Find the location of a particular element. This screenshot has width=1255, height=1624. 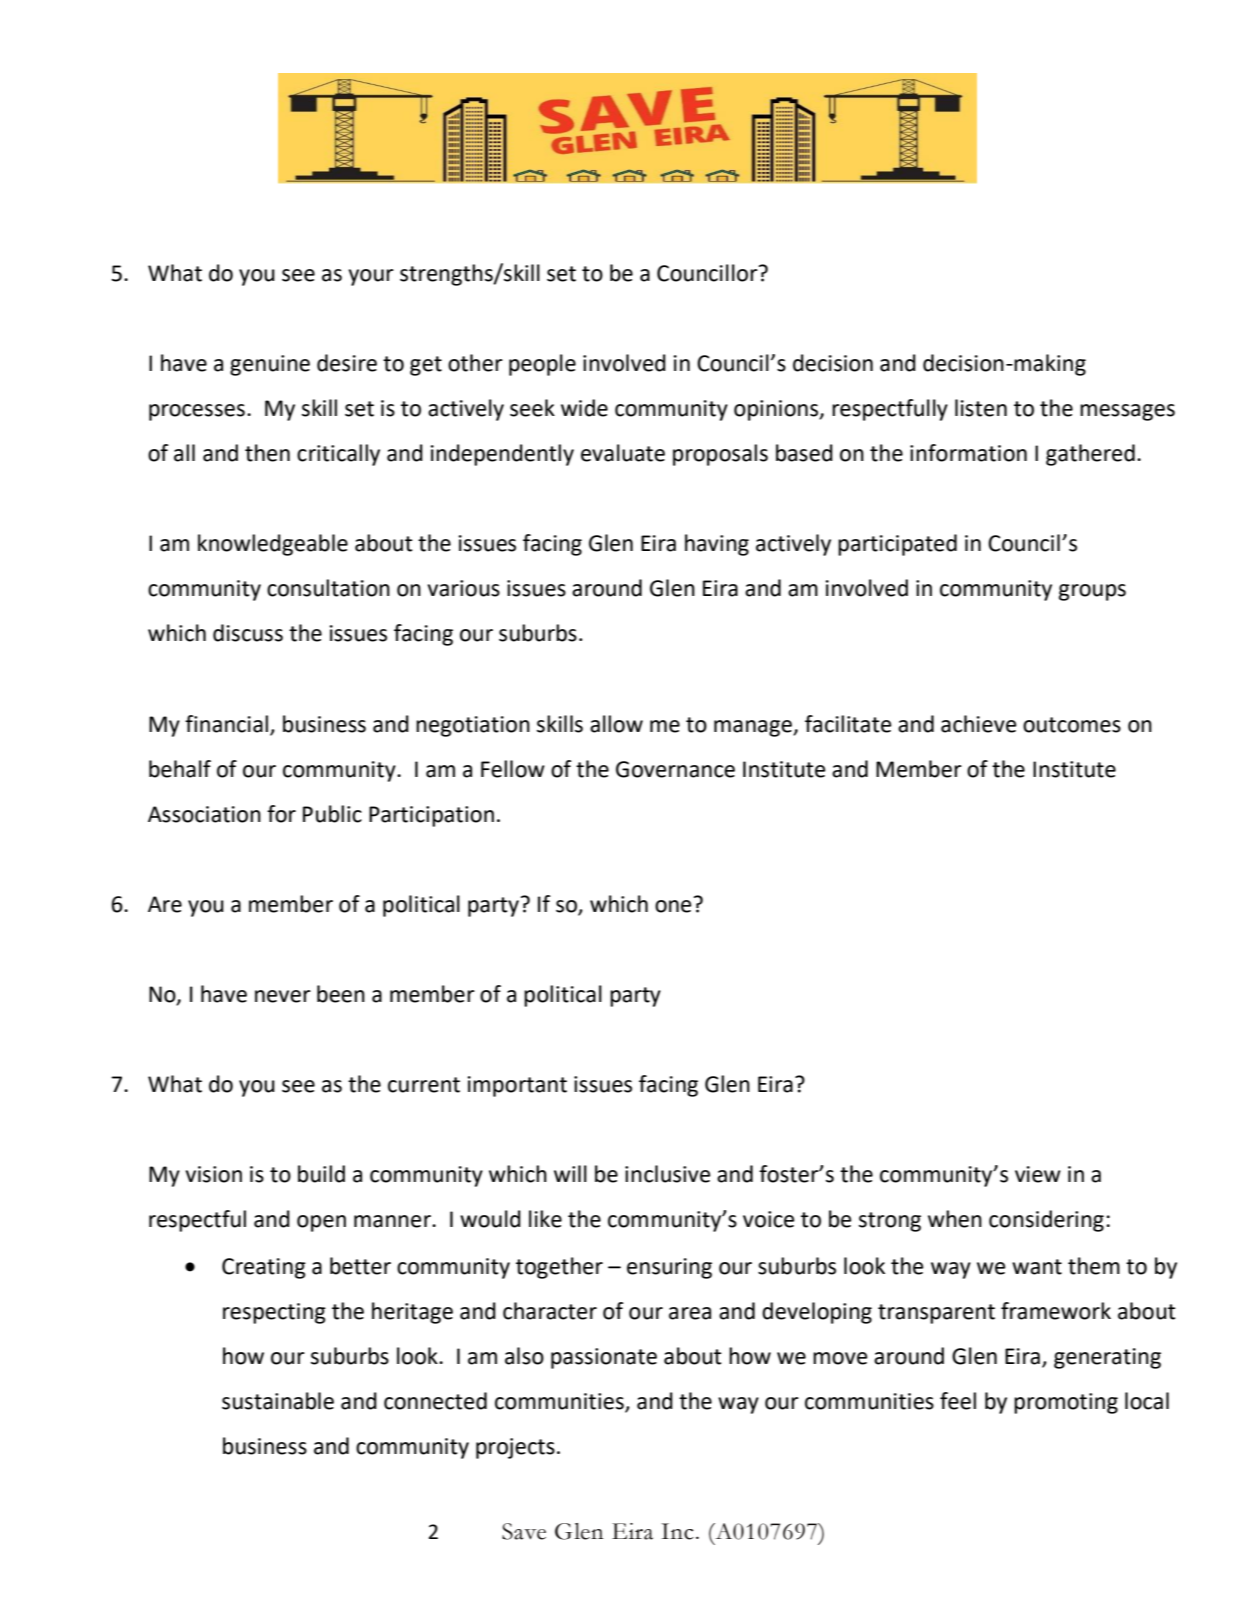

genuine is located at coordinates (270, 365).
